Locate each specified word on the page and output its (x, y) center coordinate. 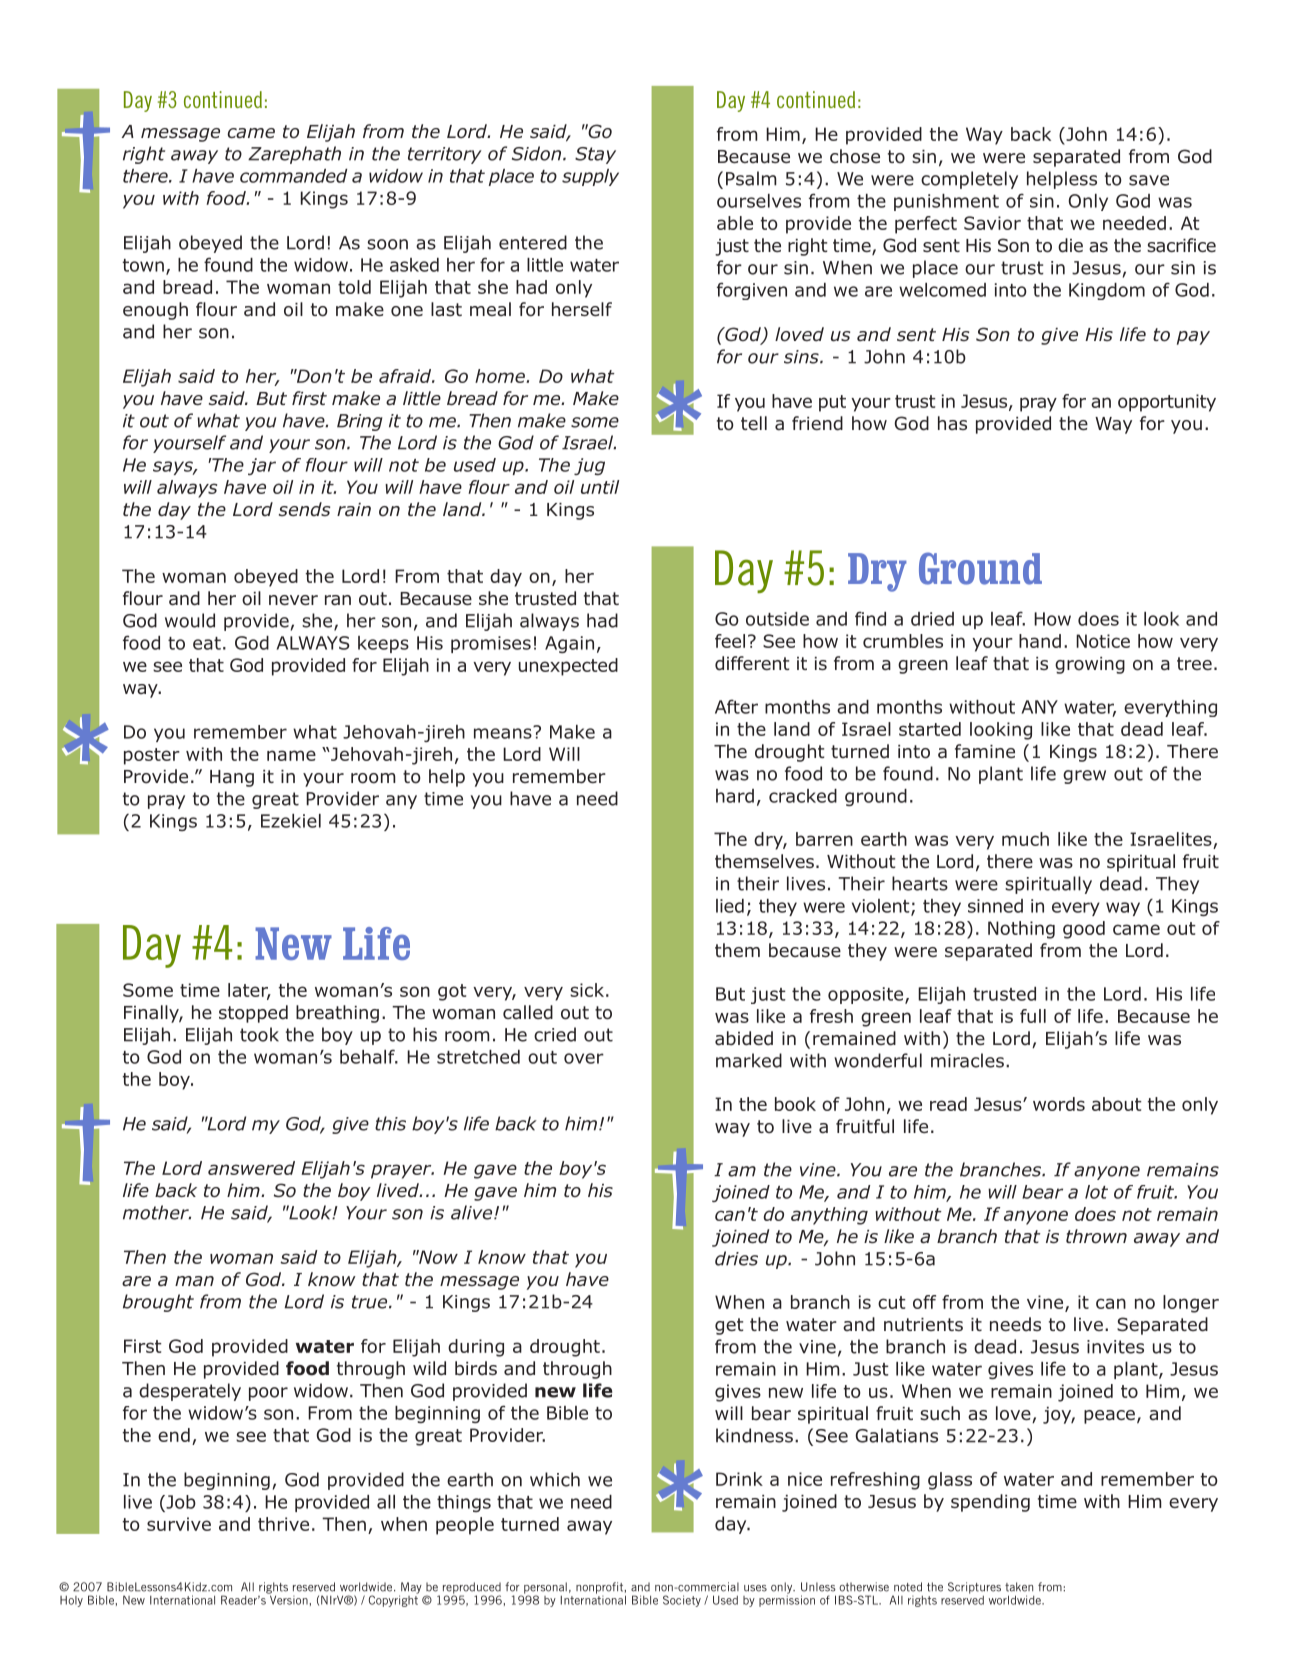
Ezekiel (291, 821)
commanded (293, 176)
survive (179, 1524)
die (1070, 245)
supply (590, 177)
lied (730, 906)
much (1025, 839)
